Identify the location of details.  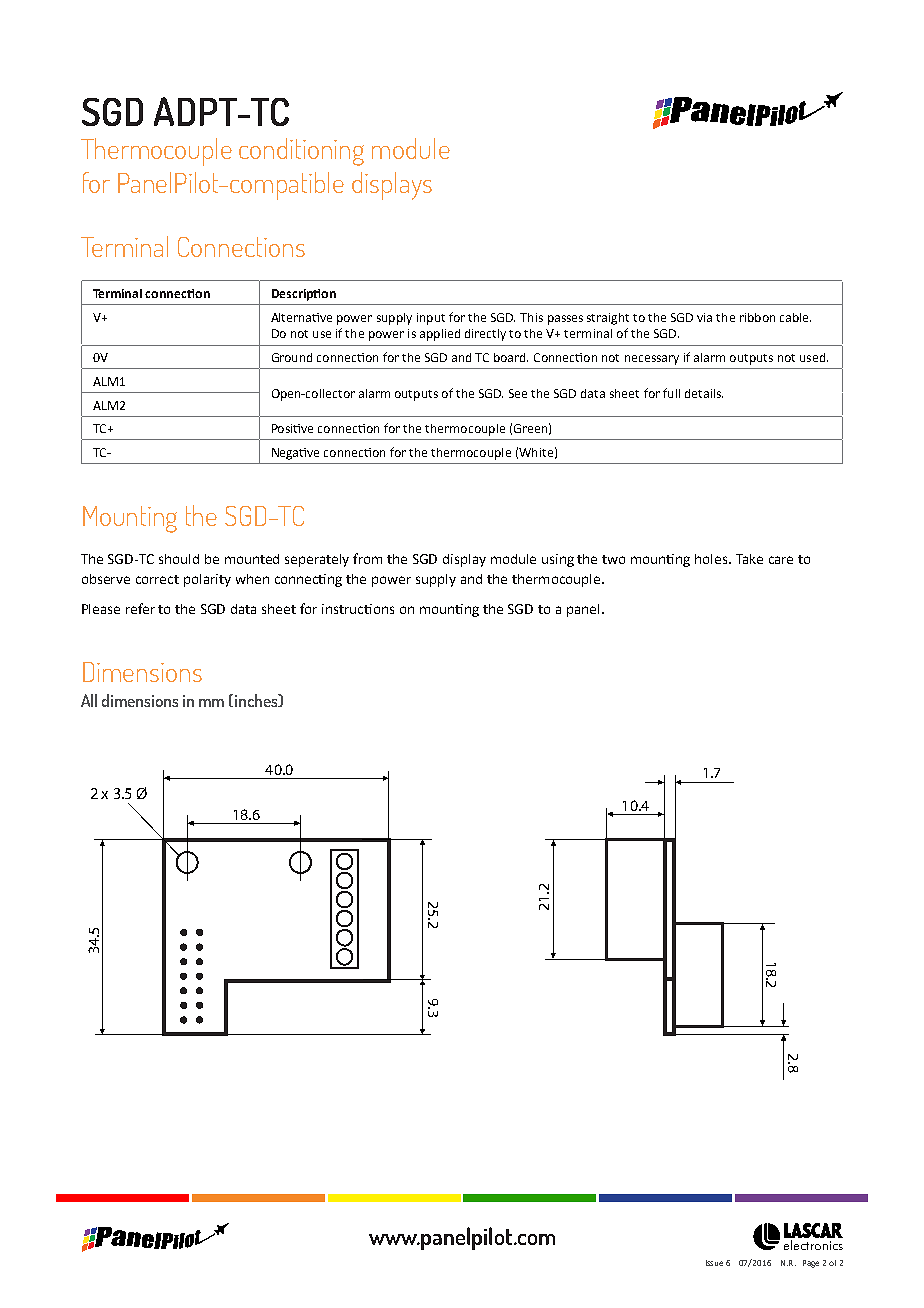
(704, 393).
